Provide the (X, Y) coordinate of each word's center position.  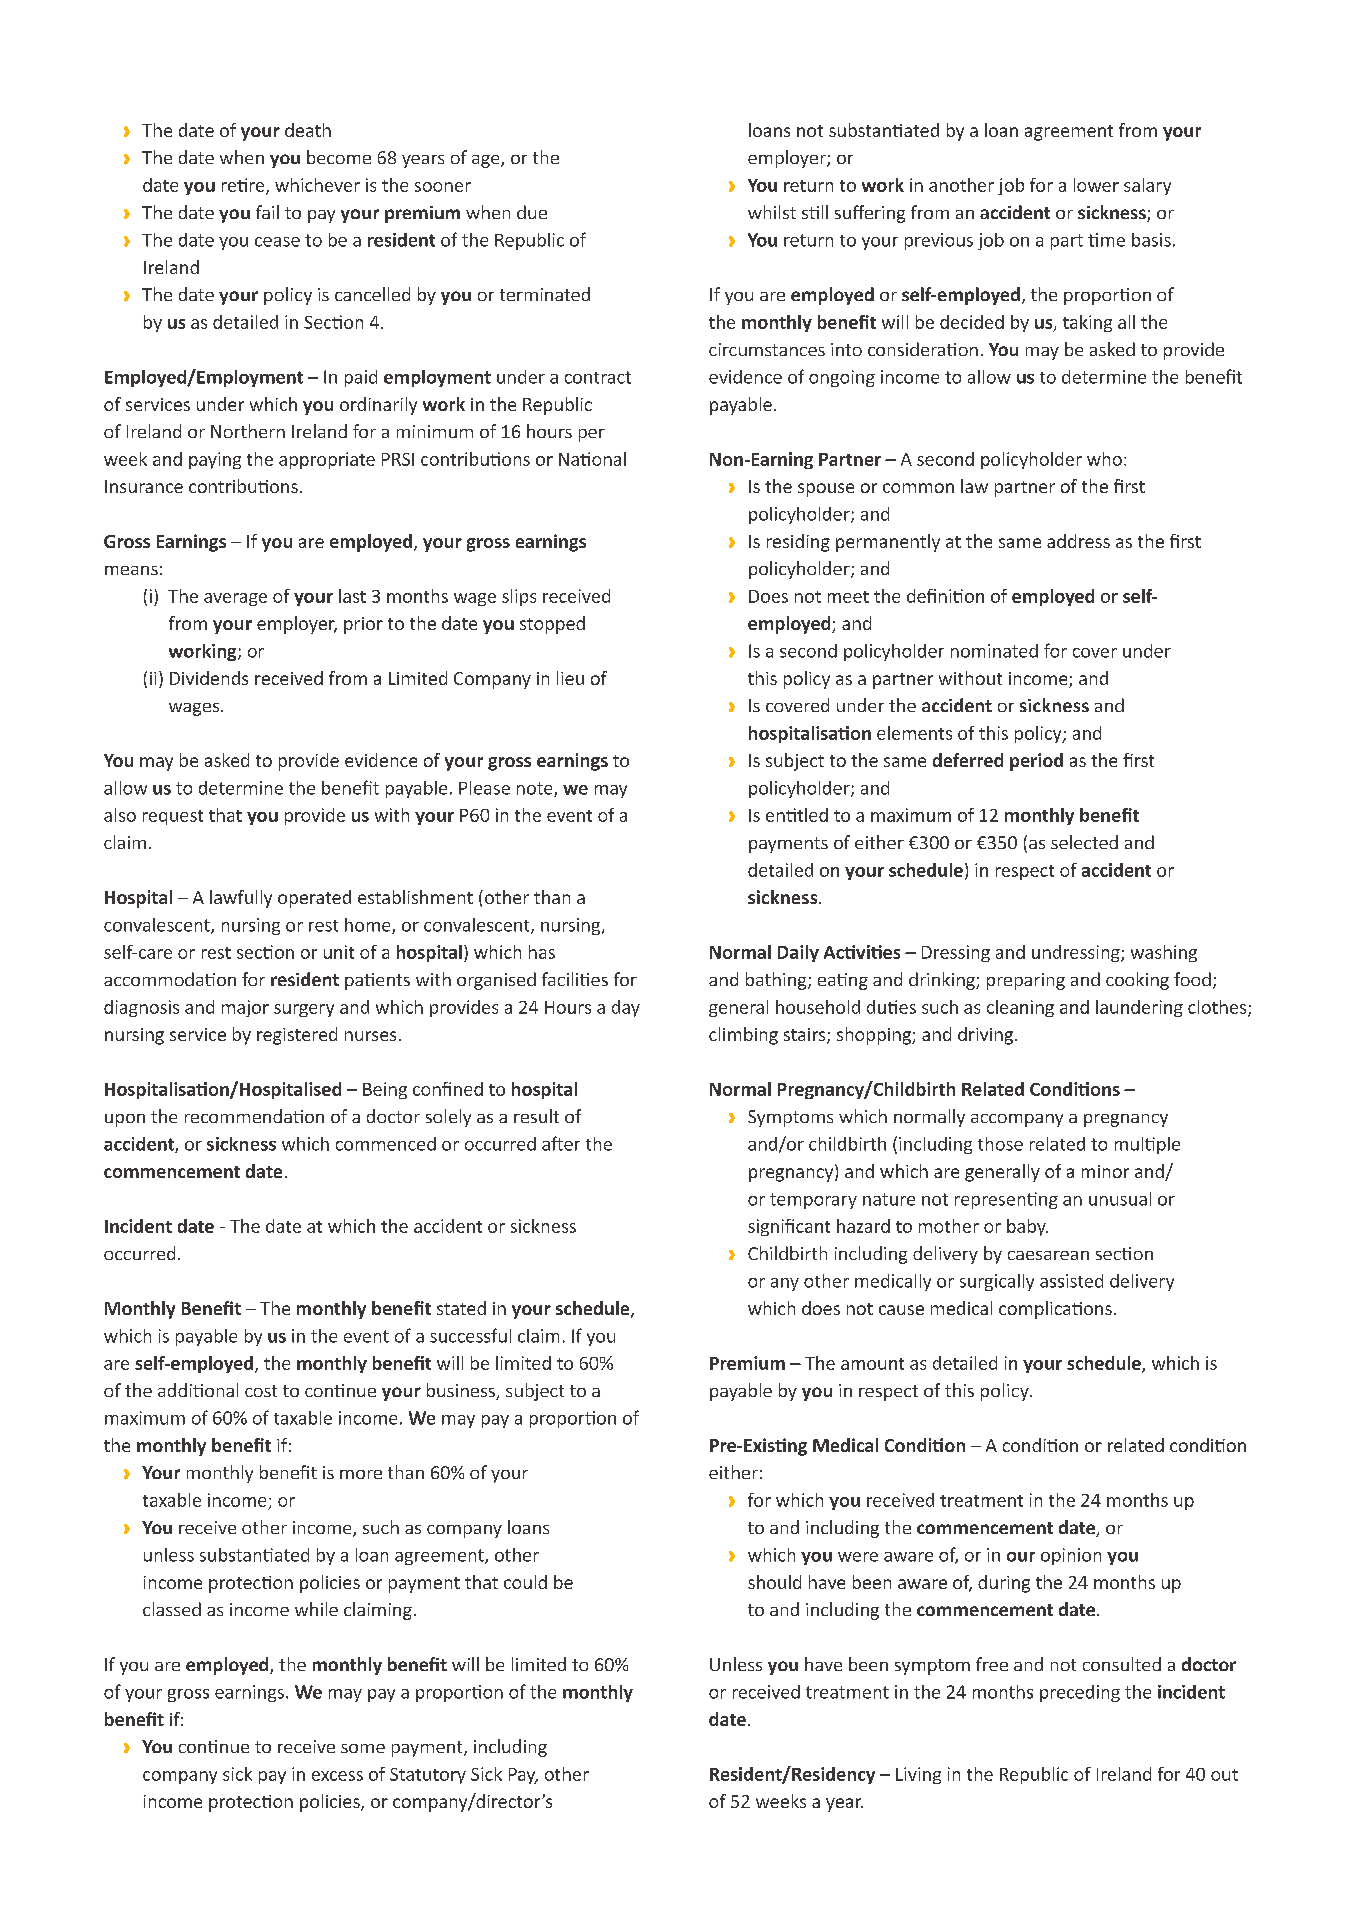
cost (261, 1391)
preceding (1080, 1693)
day (626, 1008)
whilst (772, 212)
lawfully (241, 899)
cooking (1137, 981)
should (774, 1582)
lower (1096, 185)
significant (789, 1227)
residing (798, 543)
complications (1055, 1310)
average (235, 599)
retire (244, 186)
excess (337, 1776)
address (1078, 541)
